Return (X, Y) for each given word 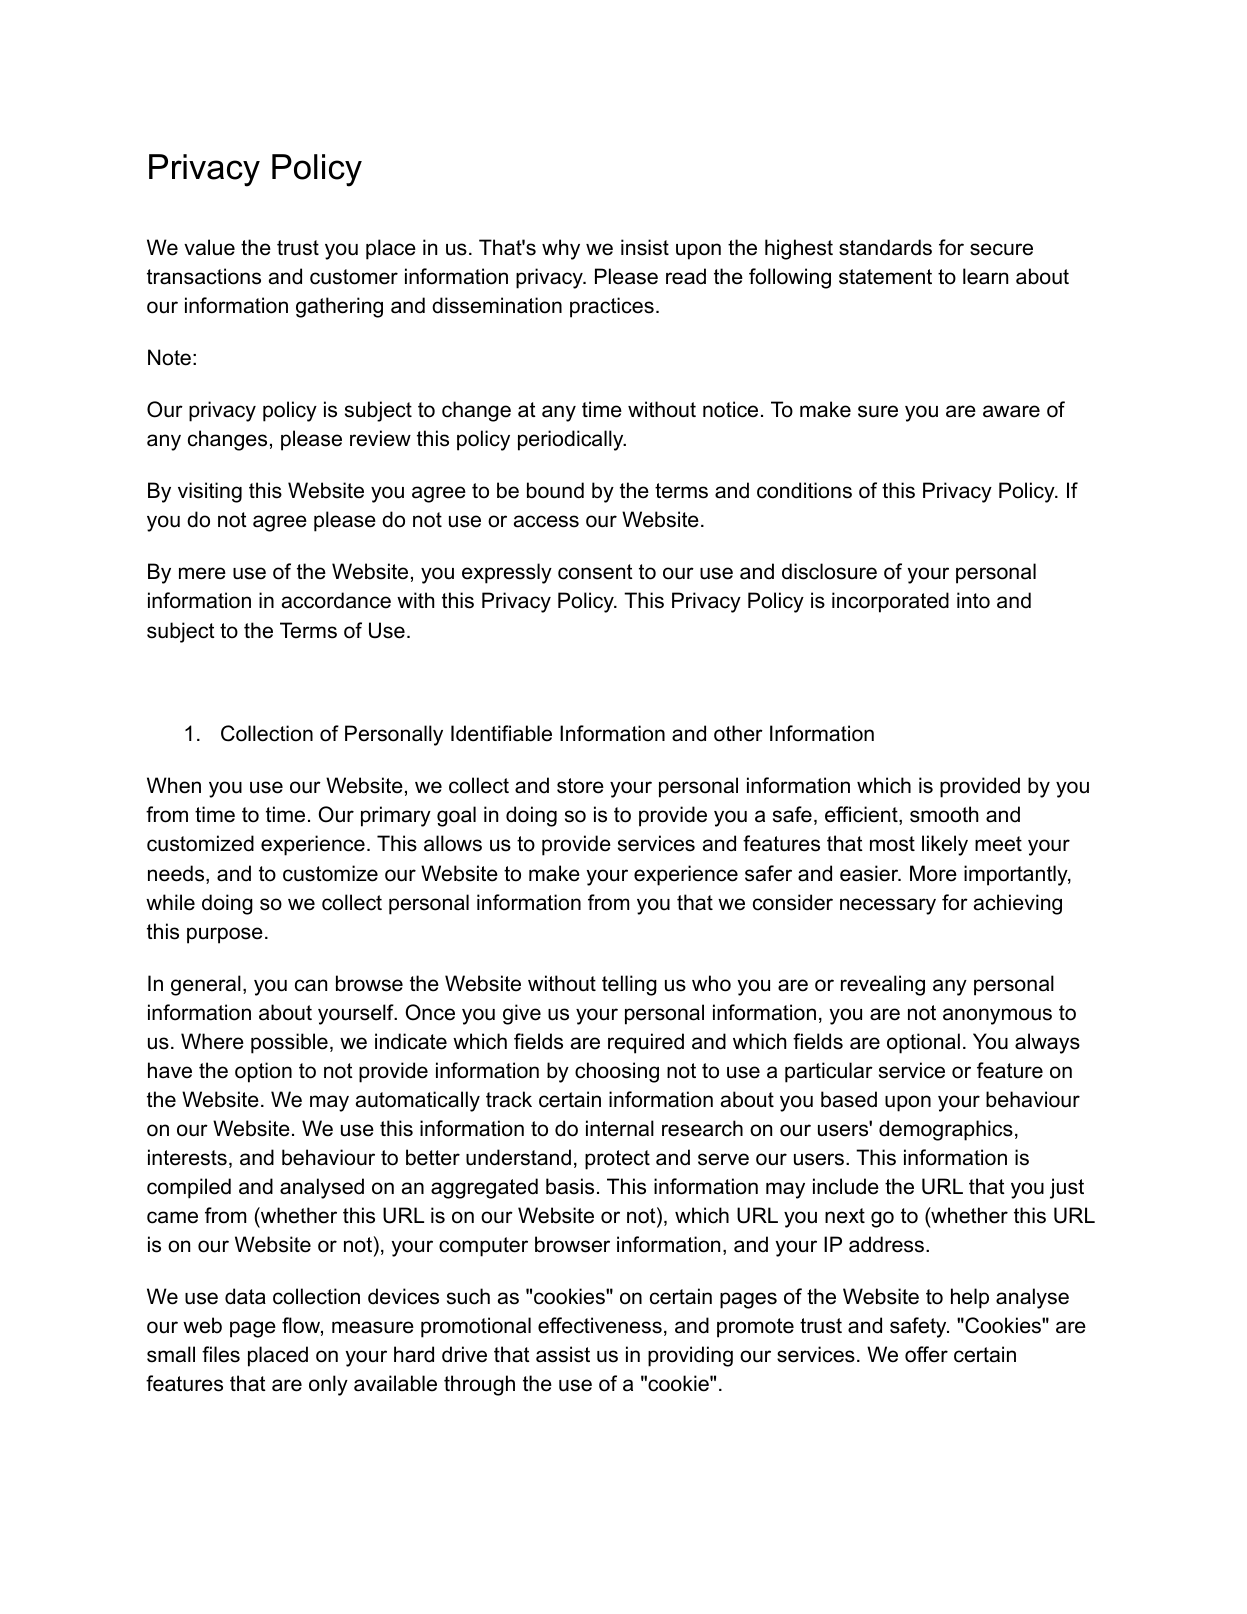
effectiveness (600, 1325)
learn (985, 276)
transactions (204, 276)
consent (595, 572)
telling (629, 985)
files (221, 1354)
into (973, 600)
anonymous (997, 1016)
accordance (336, 600)
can (311, 985)
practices (612, 307)
